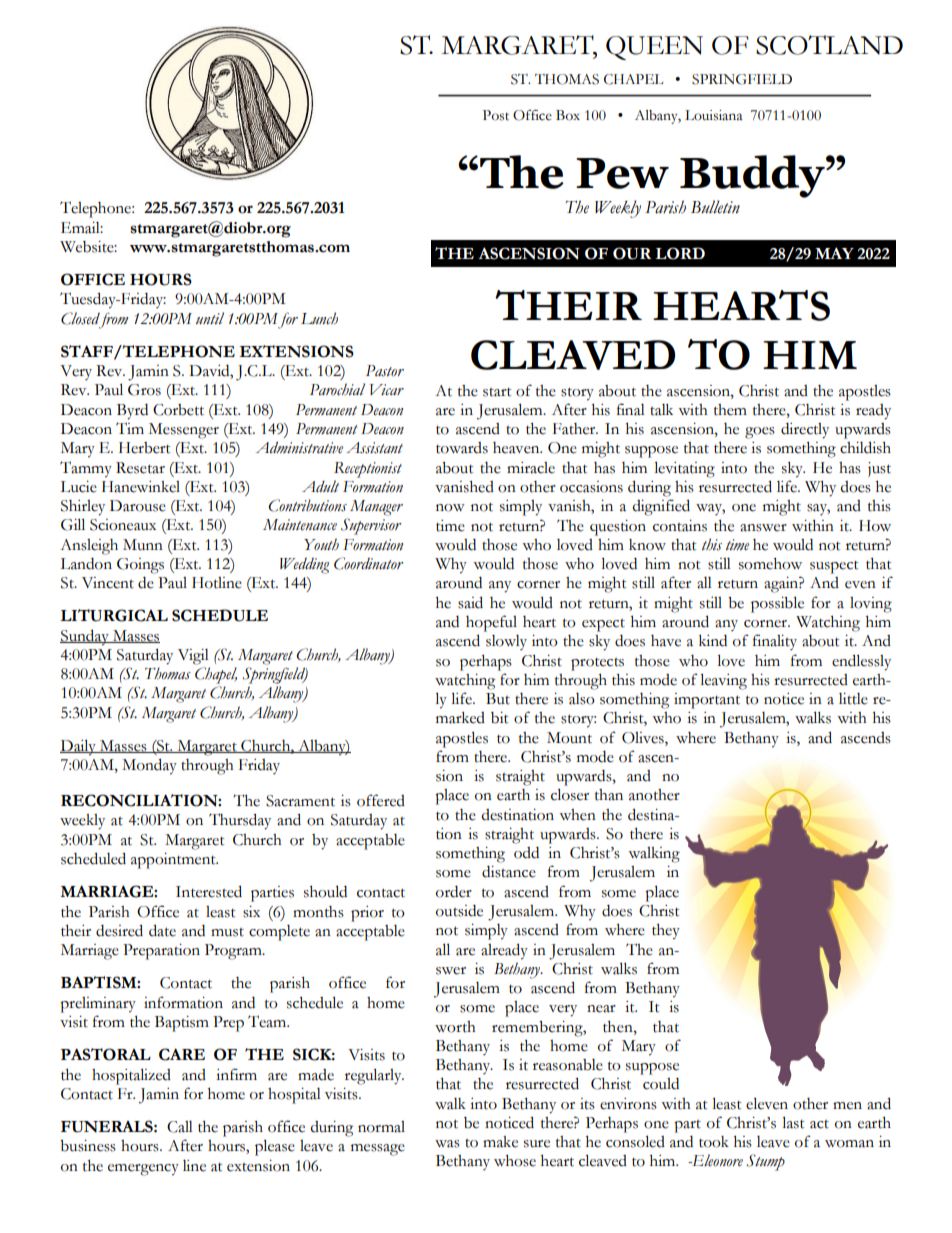 The width and height of the screenshot is (952, 1233). What do you see at coordinates (114, 615) in the screenshot?
I see `LITURGICAL` at bounding box center [114, 615].
